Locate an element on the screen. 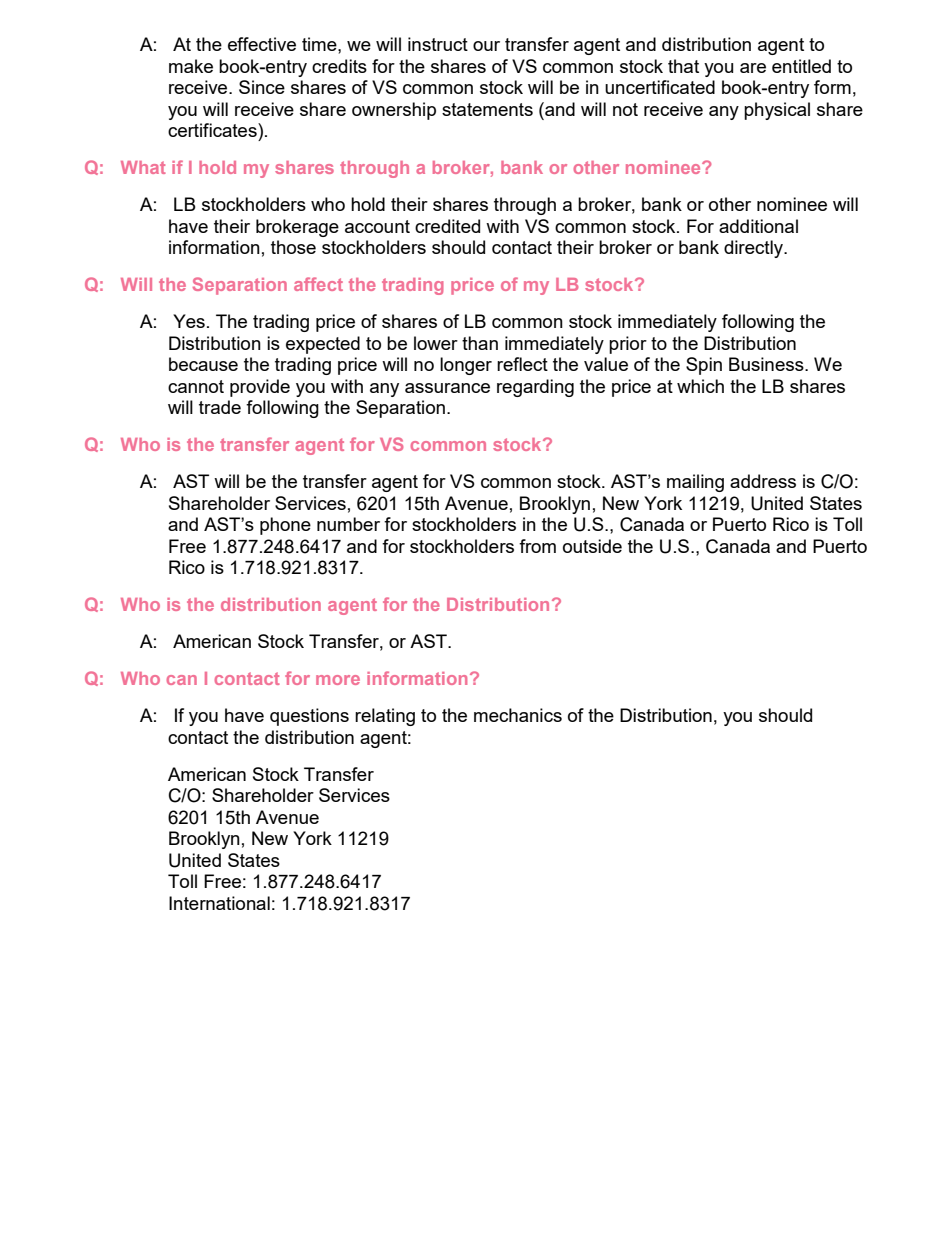 This screenshot has height=1233, width=952. from is located at coordinates (537, 546).
